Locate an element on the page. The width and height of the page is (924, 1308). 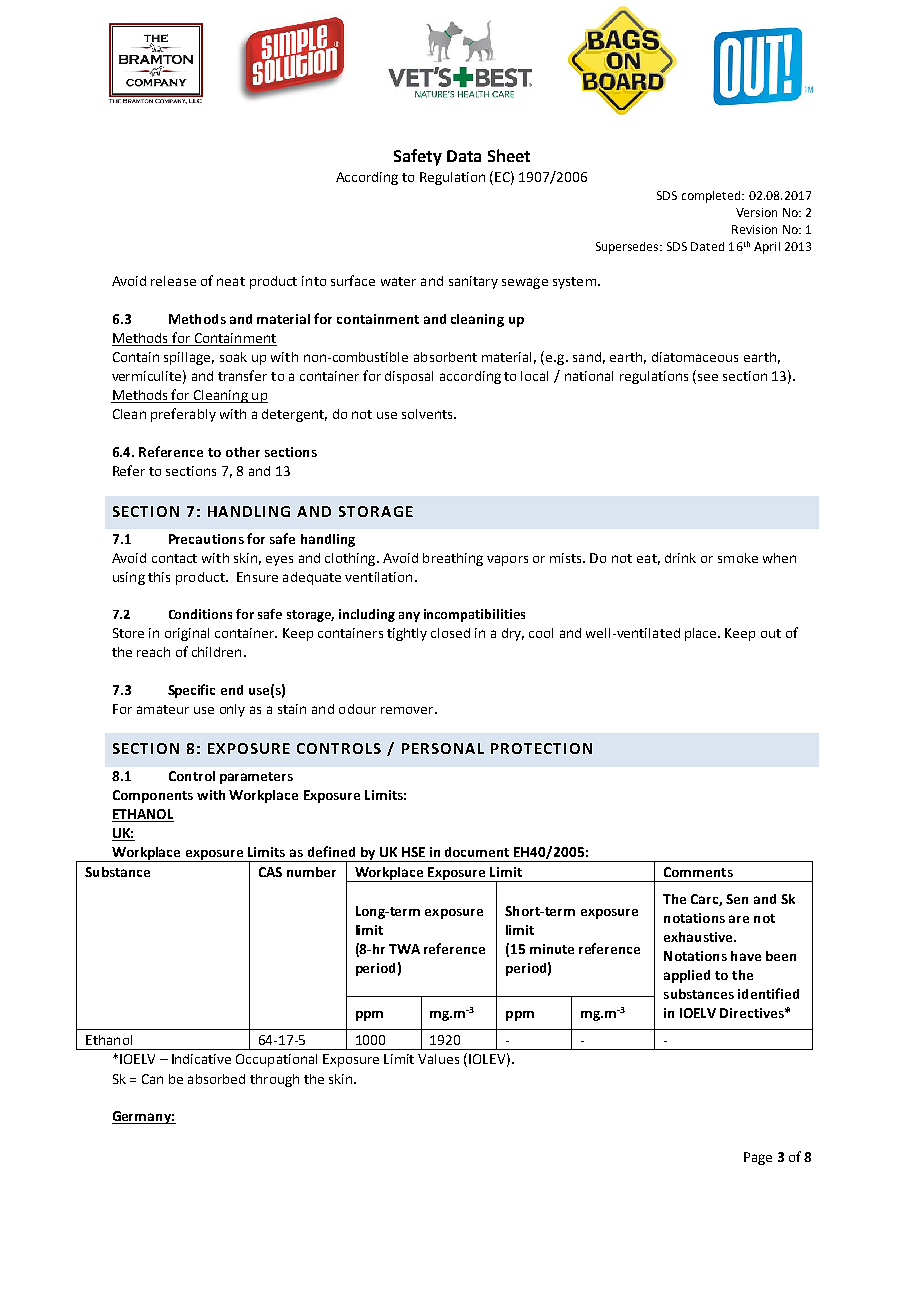
Comments is located at coordinates (698, 872).
